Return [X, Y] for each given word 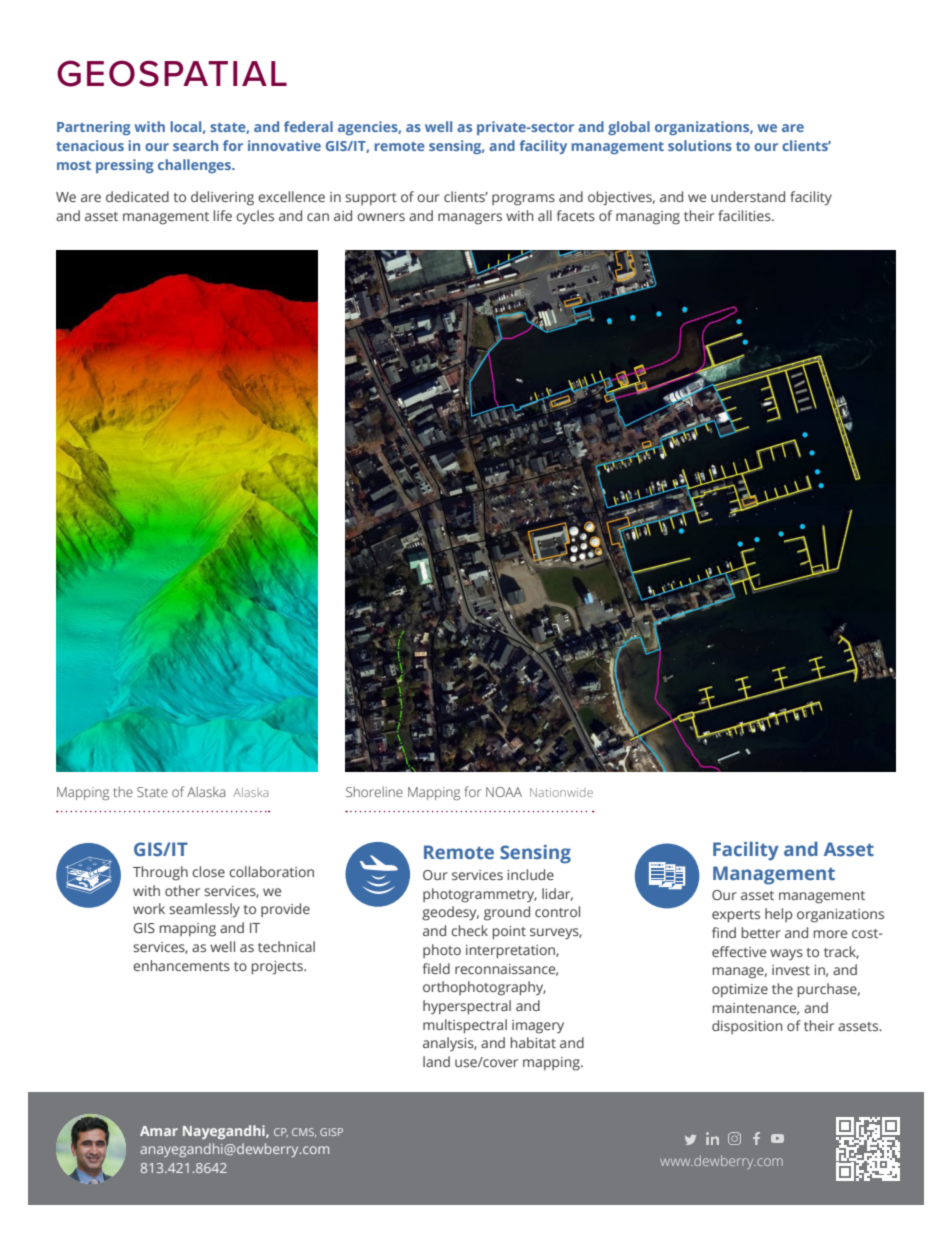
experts [736, 916]
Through [160, 873]
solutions [700, 145]
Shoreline [374, 791]
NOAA [504, 792]
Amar [159, 1131]
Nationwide [561, 792]
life [223, 215]
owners [381, 217]
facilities [745, 215]
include [530, 874]
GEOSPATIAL [172, 73]
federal [308, 126]
